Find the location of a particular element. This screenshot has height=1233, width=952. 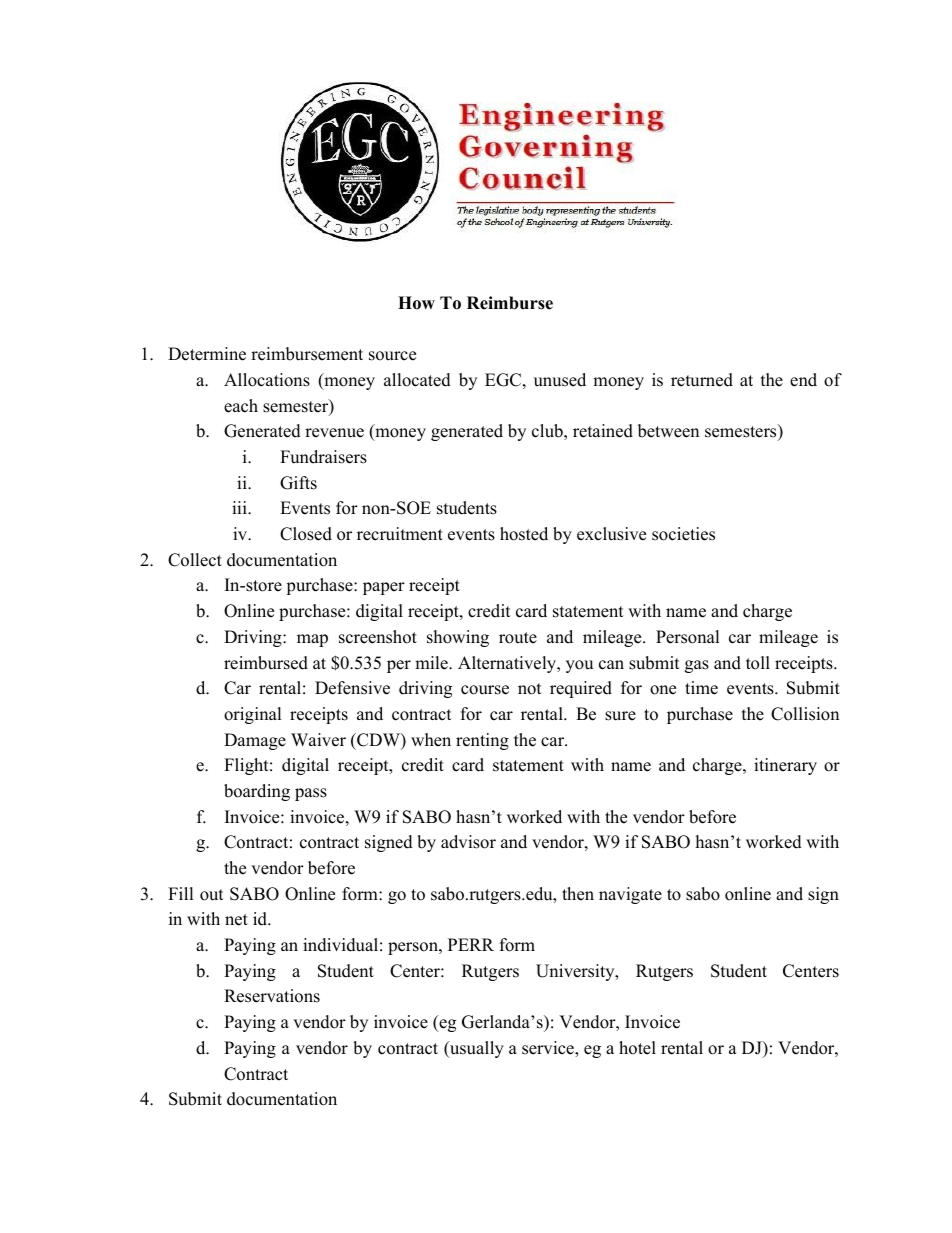

service is located at coordinates (549, 1049).
